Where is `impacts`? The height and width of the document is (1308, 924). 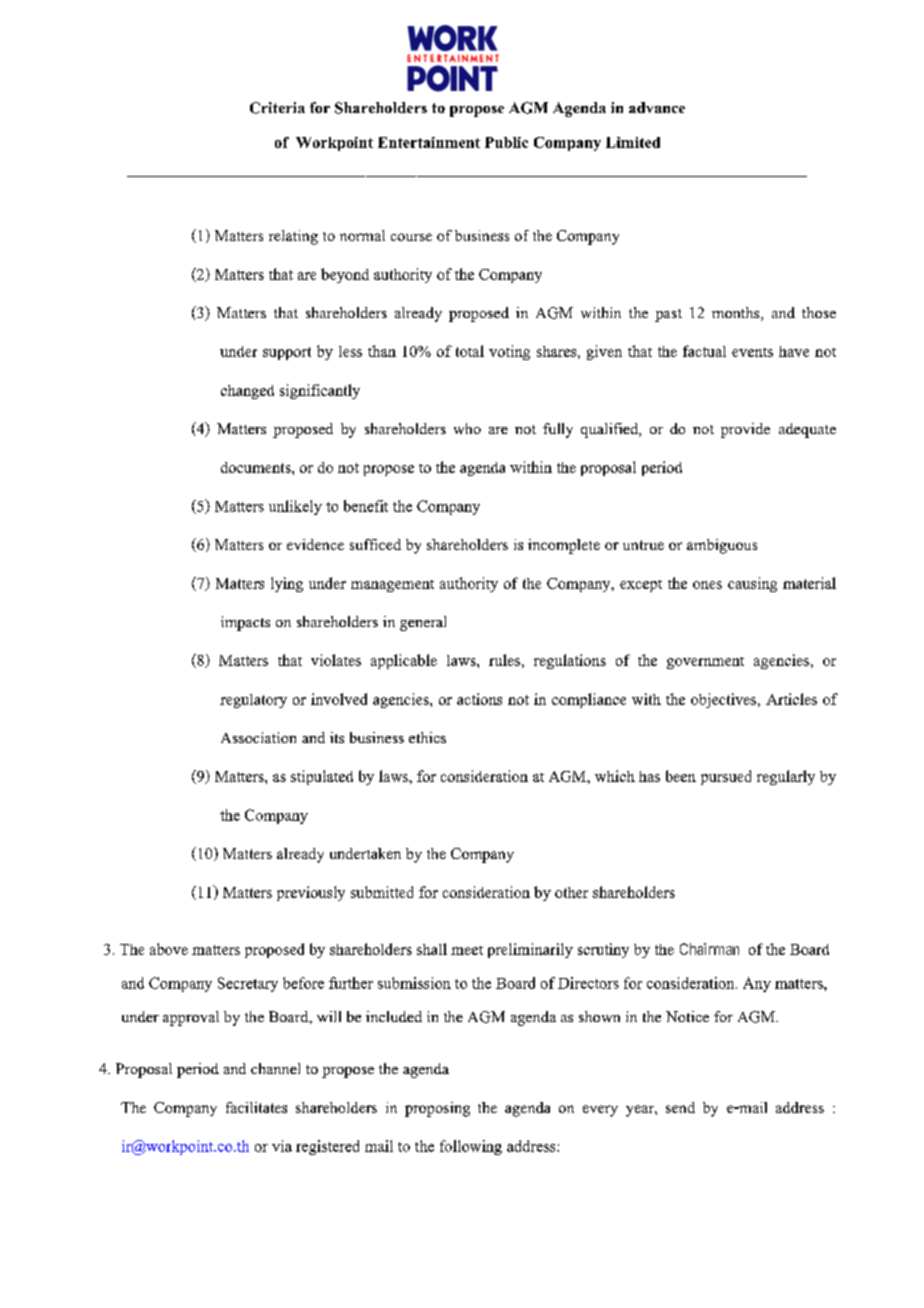
impacts is located at coordinates (245, 623).
